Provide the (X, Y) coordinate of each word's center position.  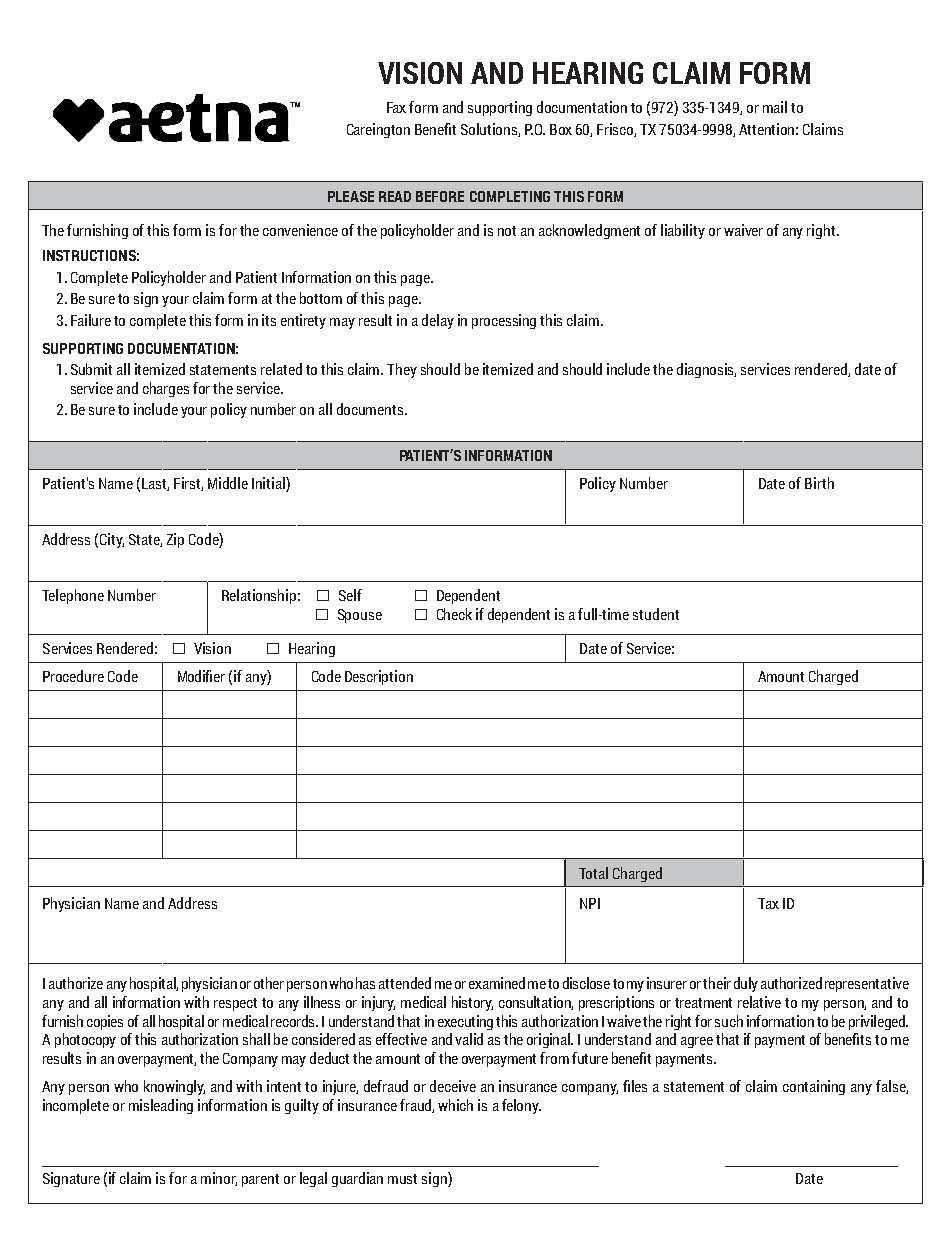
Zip (175, 540)
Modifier (201, 676)
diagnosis (706, 370)
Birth (819, 483)
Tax (768, 903)
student (656, 614)
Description (379, 677)
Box (561, 129)
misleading (161, 1106)
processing (504, 321)
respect (235, 1004)
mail (775, 107)
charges (166, 389)
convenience (300, 230)
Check (454, 614)
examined (497, 983)
